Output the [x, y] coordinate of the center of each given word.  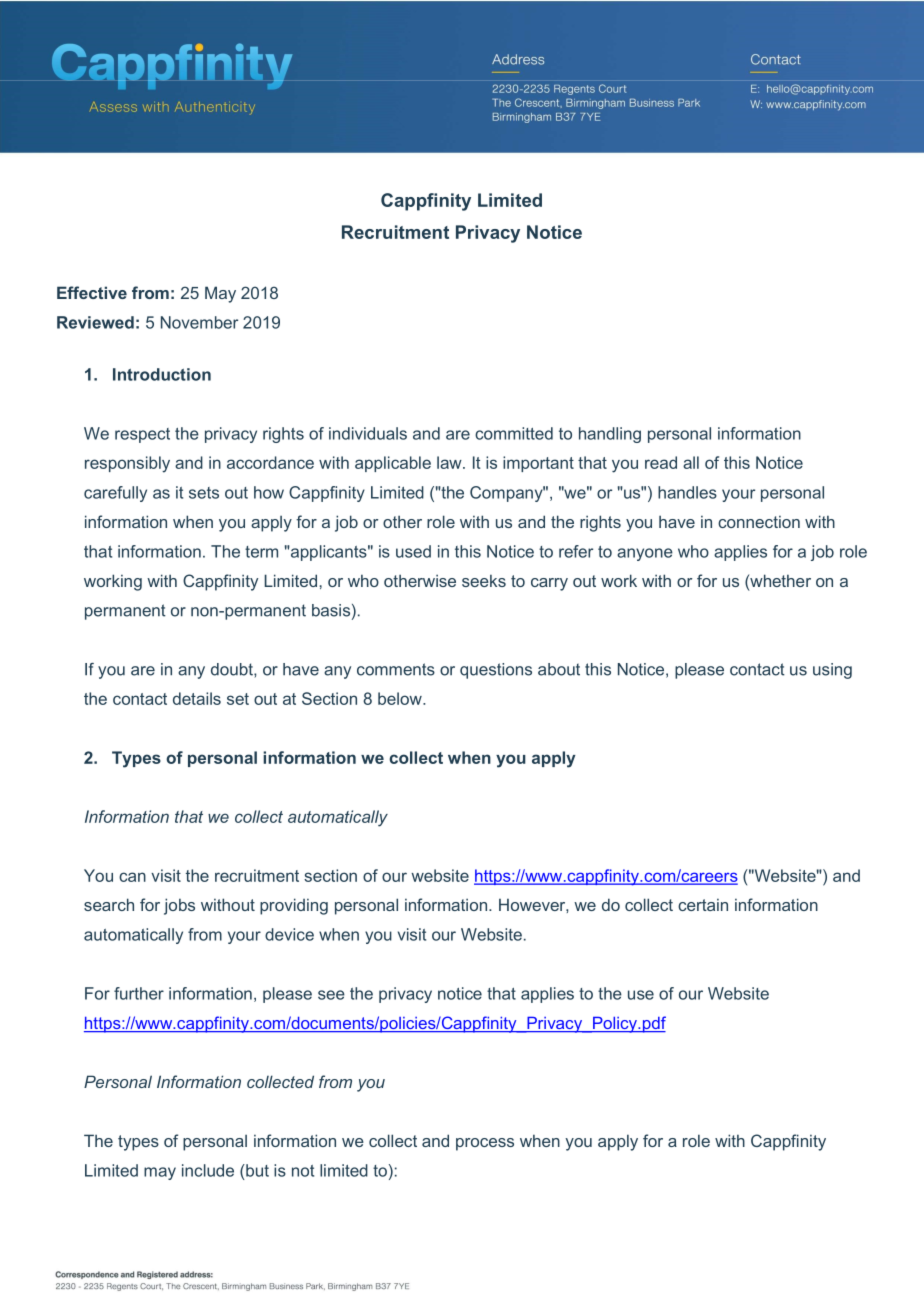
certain [703, 905]
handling [610, 435]
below [401, 698]
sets [204, 493]
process [485, 1144]
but [256, 1170]
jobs [179, 906]
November [199, 322]
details [197, 698]
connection [759, 522]
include [208, 1170]
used [413, 551]
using [832, 671]
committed [514, 433]
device [289, 934]
